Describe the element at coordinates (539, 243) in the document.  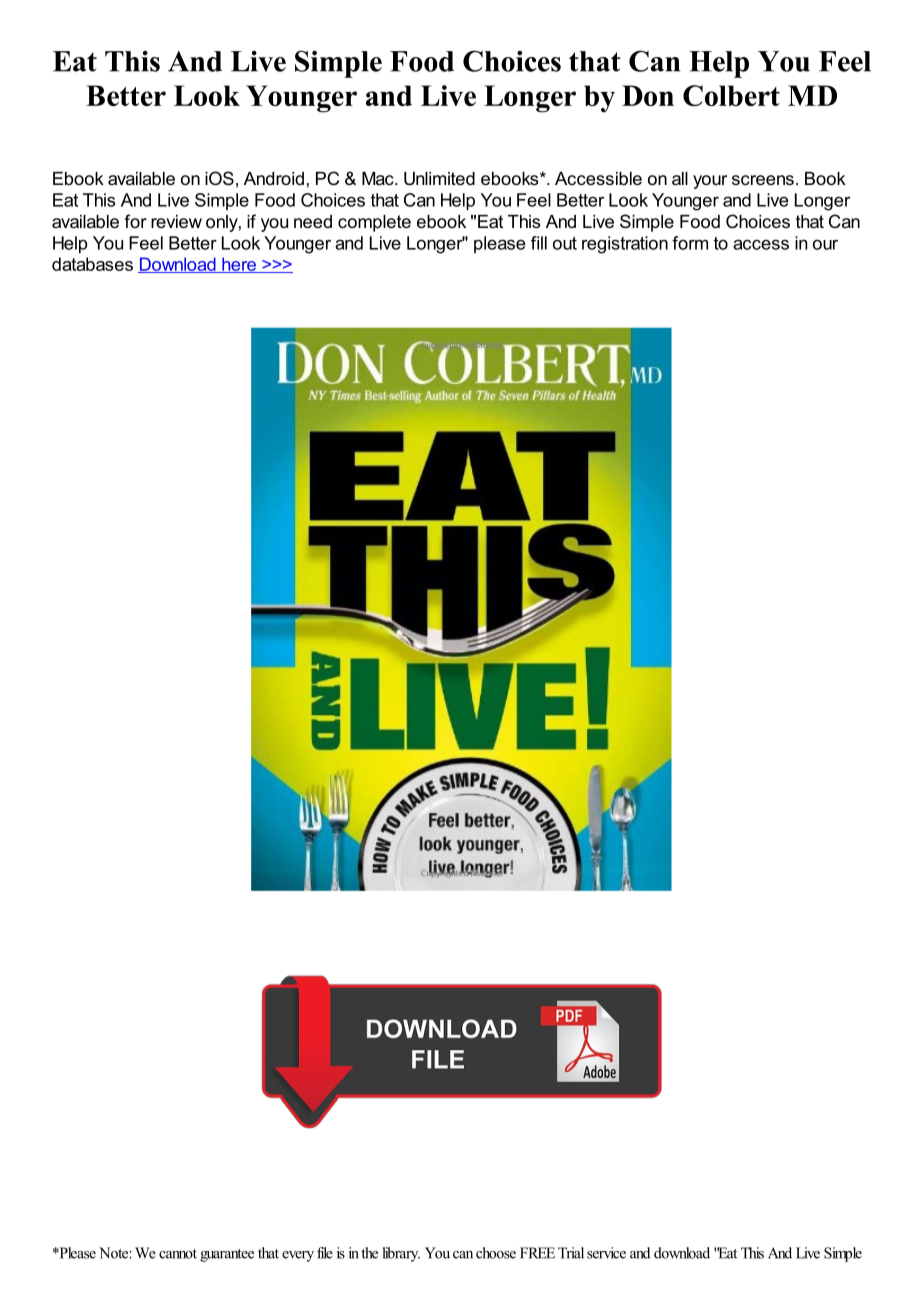
I see `fill` at that location.
